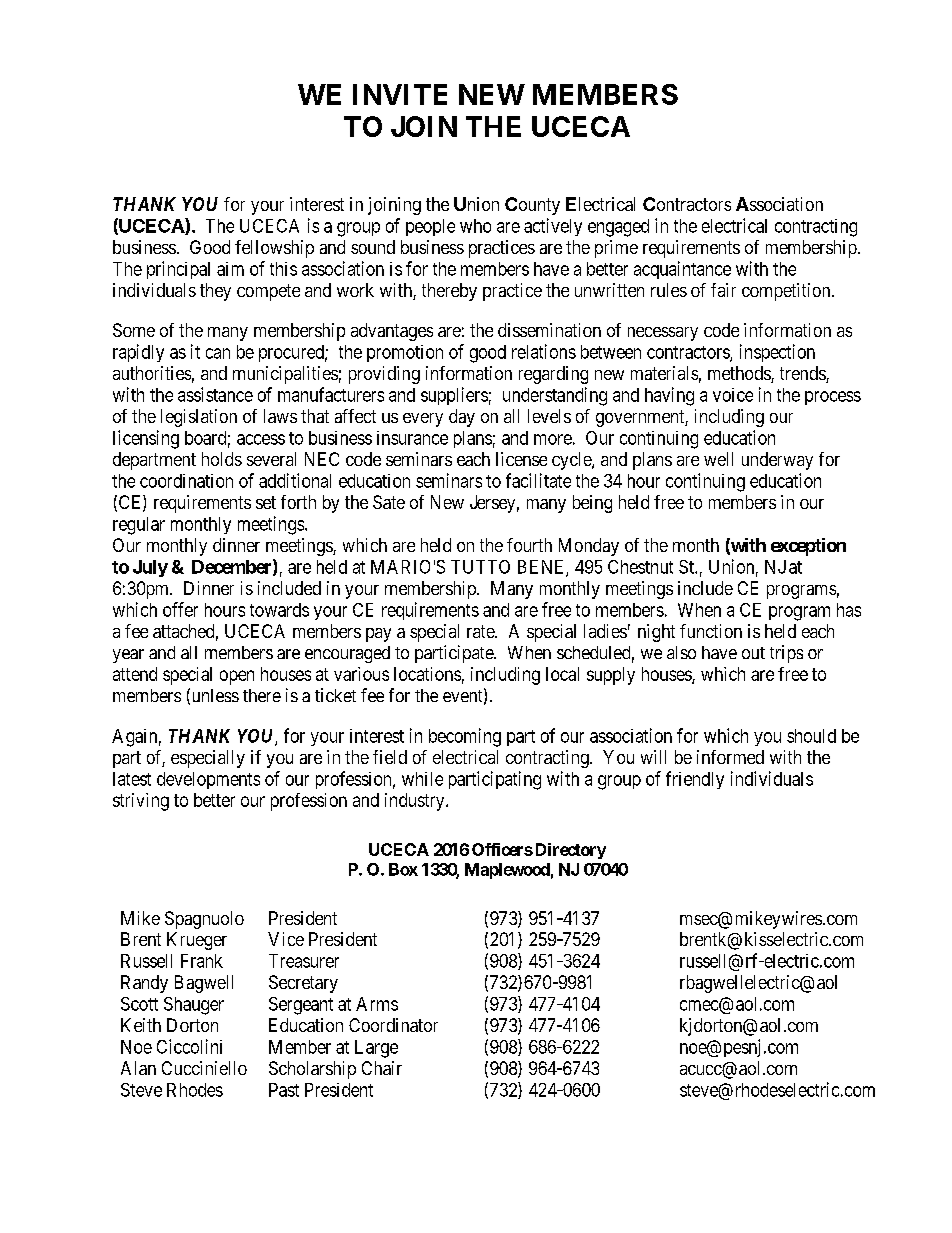  I want to click on engaged, so click(618, 228).
